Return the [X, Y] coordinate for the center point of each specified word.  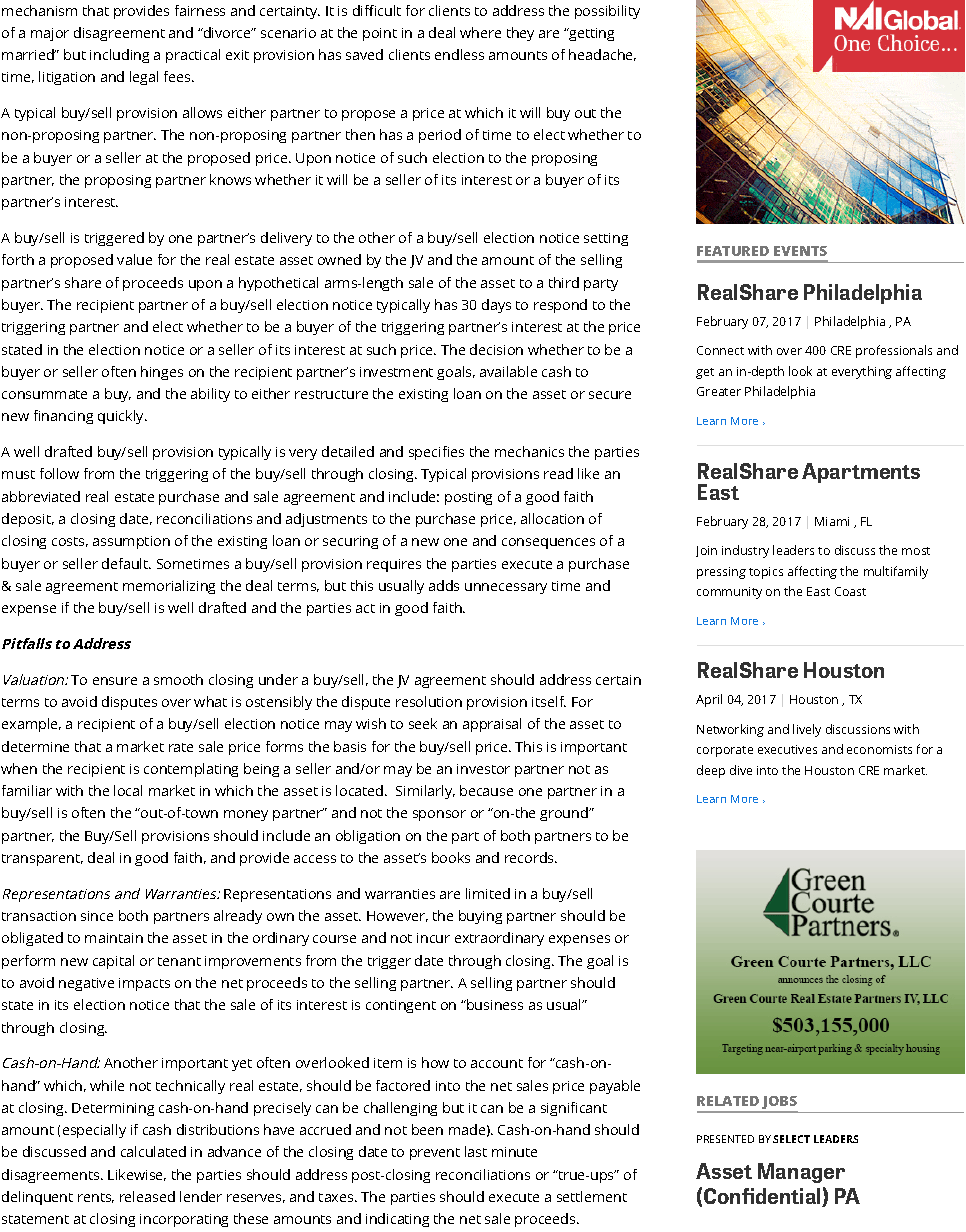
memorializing [169, 587]
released [147, 1196]
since [97, 916]
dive [741, 770]
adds [444, 585]
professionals [894, 351]
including [119, 56]
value [134, 259]
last [476, 1151]
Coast [850, 591]
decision [496, 349]
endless [459, 54]
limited [488, 893]
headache [602, 55]
